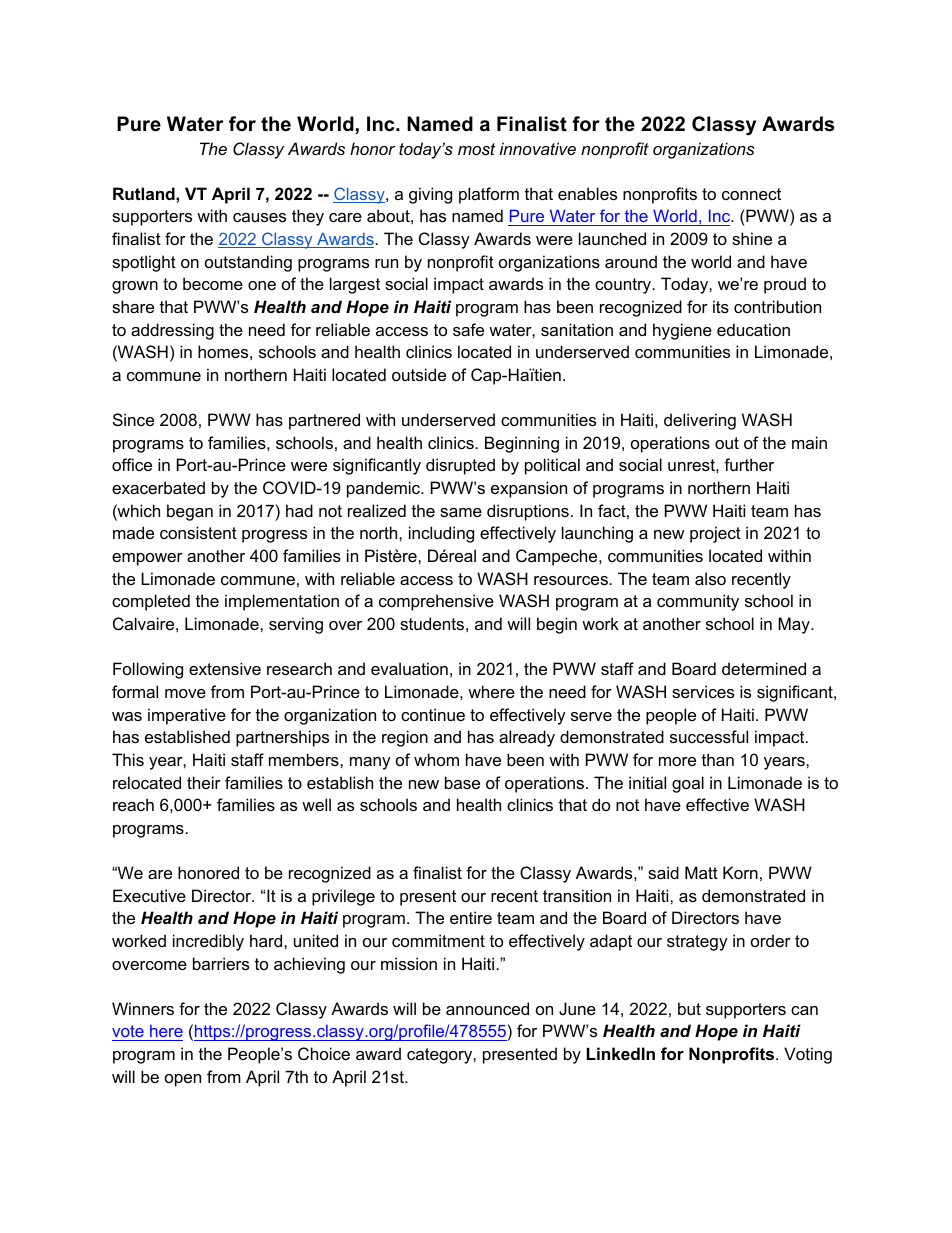  Describe the element at coordinates (751, 194) in the screenshot. I see `connect` at that location.
